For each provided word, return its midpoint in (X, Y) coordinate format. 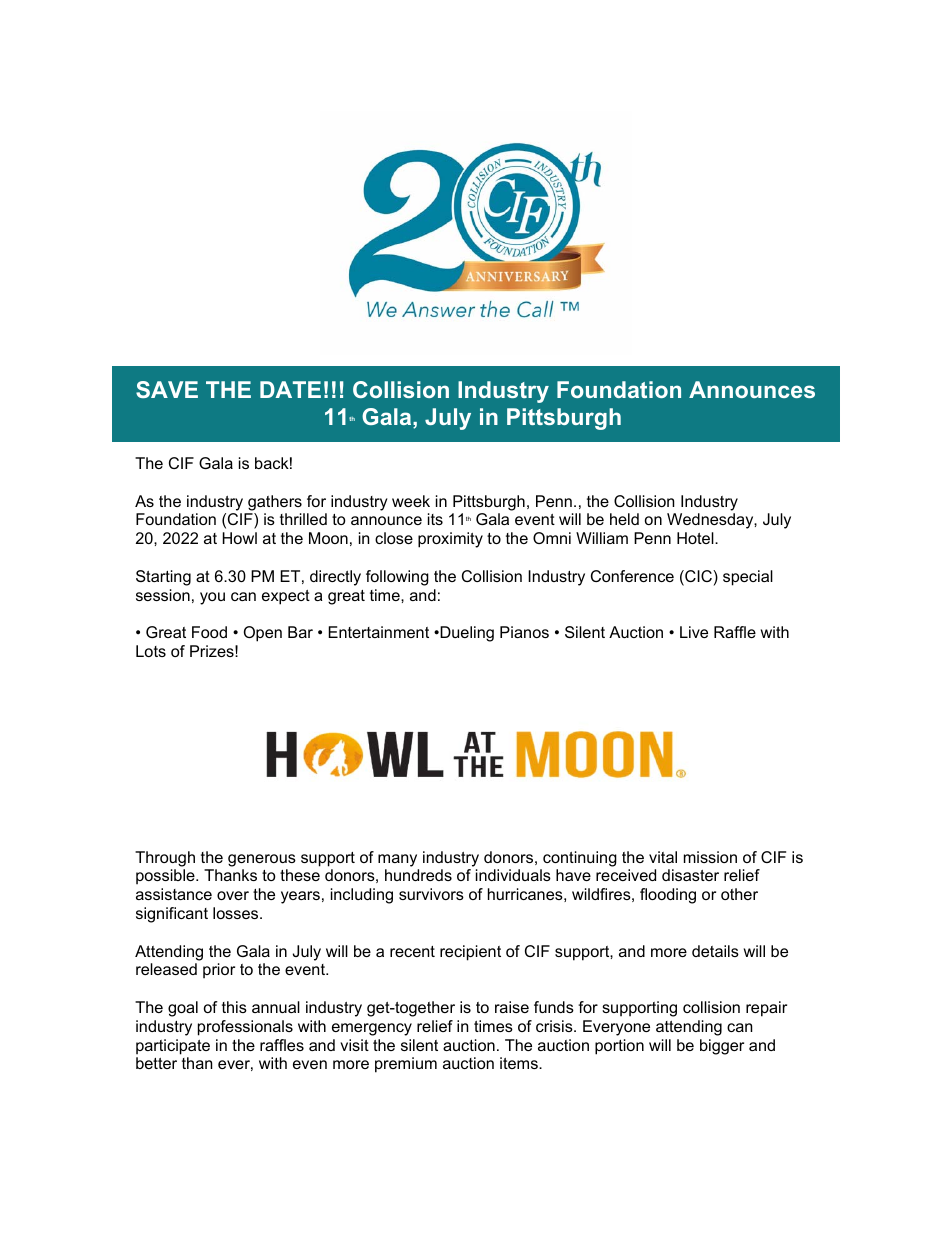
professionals (245, 1028)
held (624, 519)
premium (406, 1065)
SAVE (167, 389)
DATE (290, 389)
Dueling (466, 634)
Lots (151, 651)
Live (694, 632)
